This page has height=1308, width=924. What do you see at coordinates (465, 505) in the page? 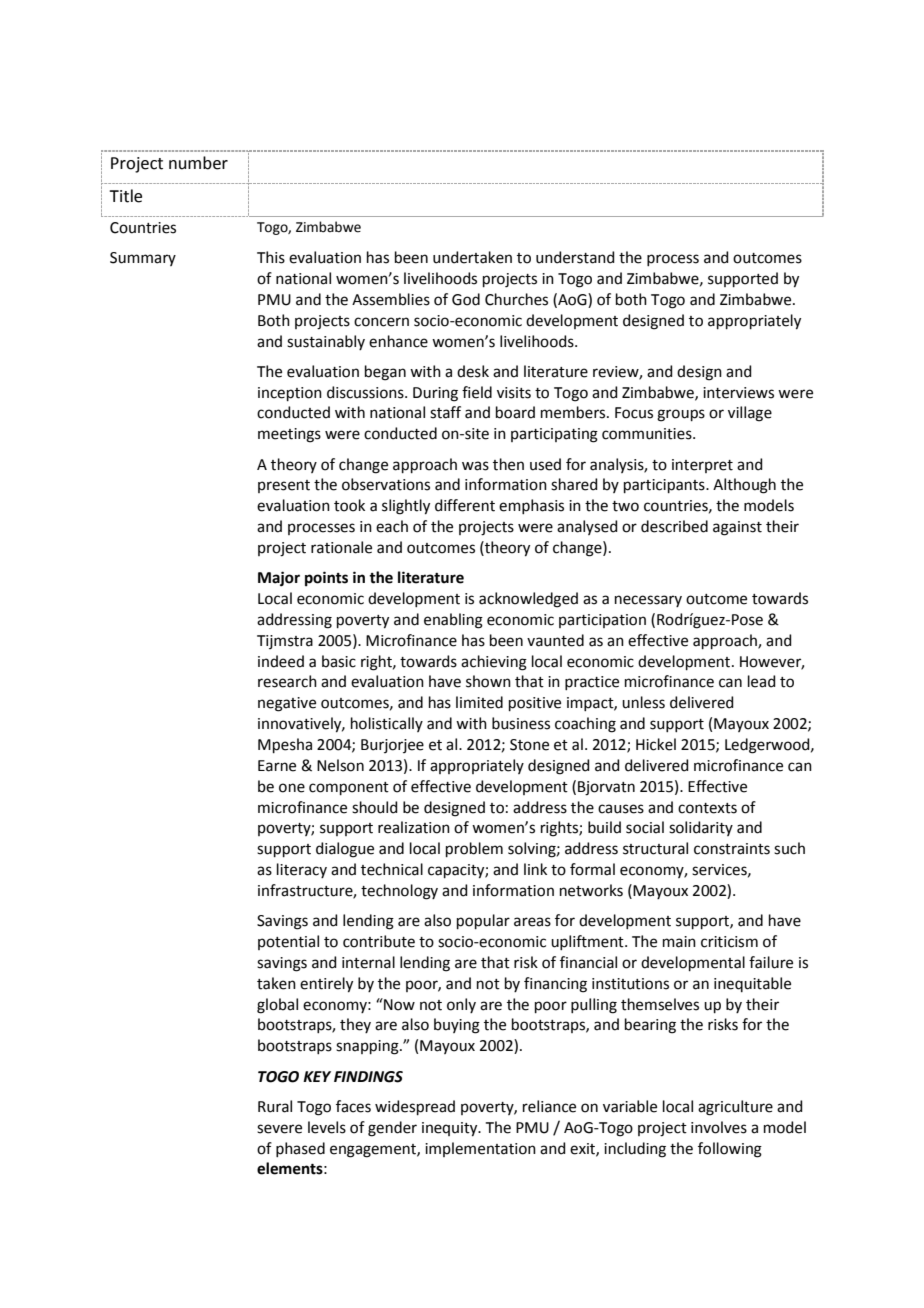
I see `different` at bounding box center [465, 505].
